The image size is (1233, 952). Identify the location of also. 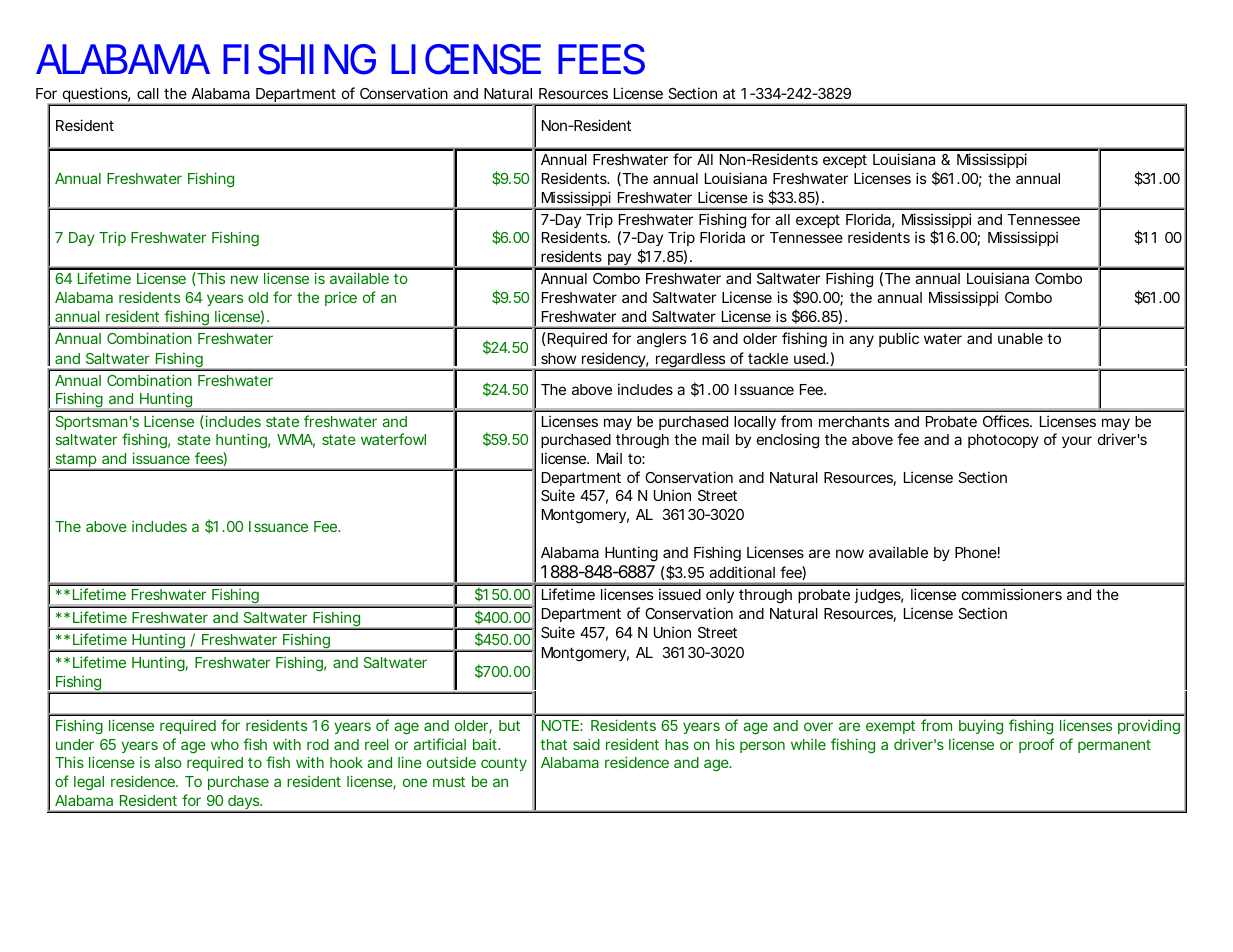
(168, 762).
